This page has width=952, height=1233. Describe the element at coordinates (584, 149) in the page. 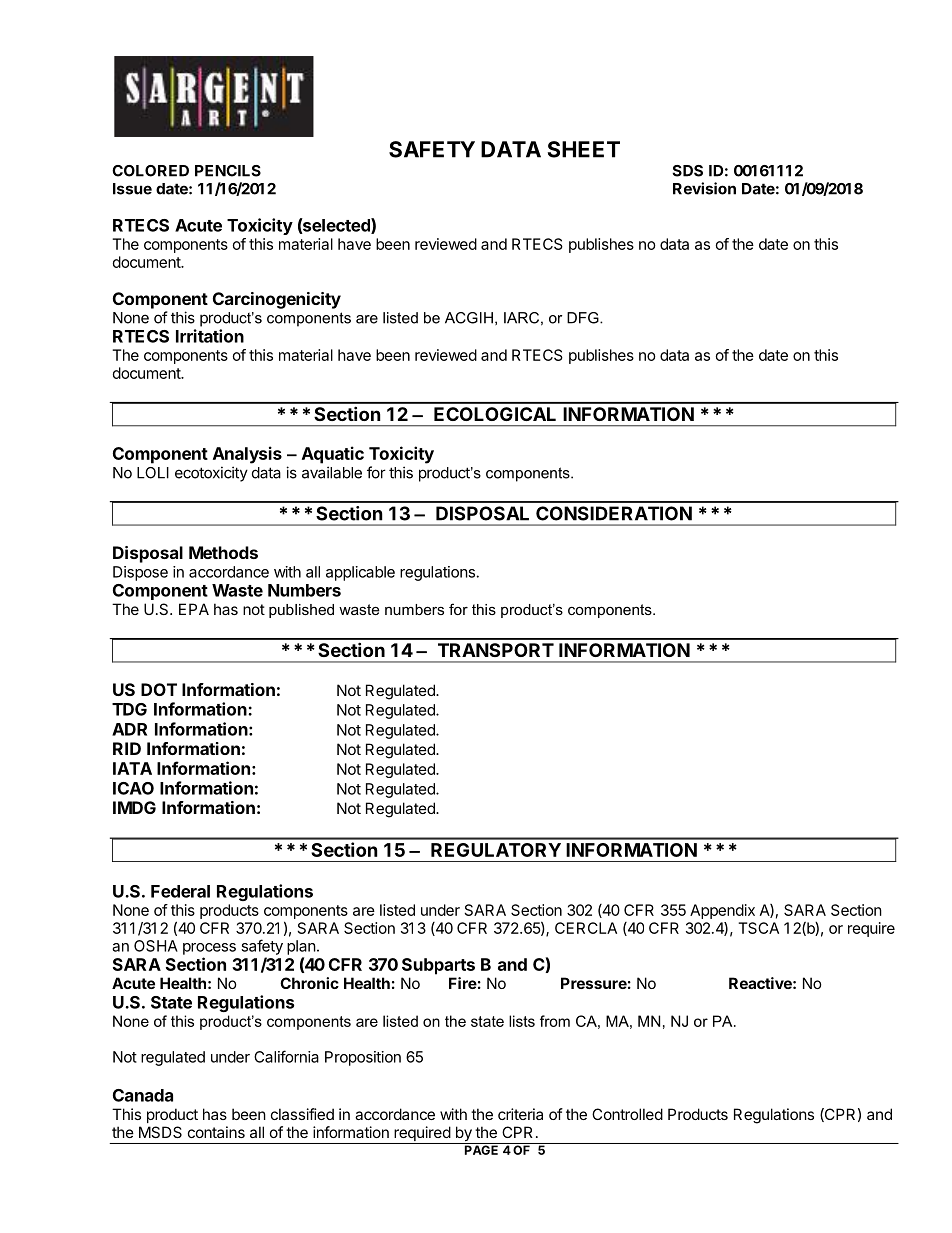

I see `SHEET` at that location.
